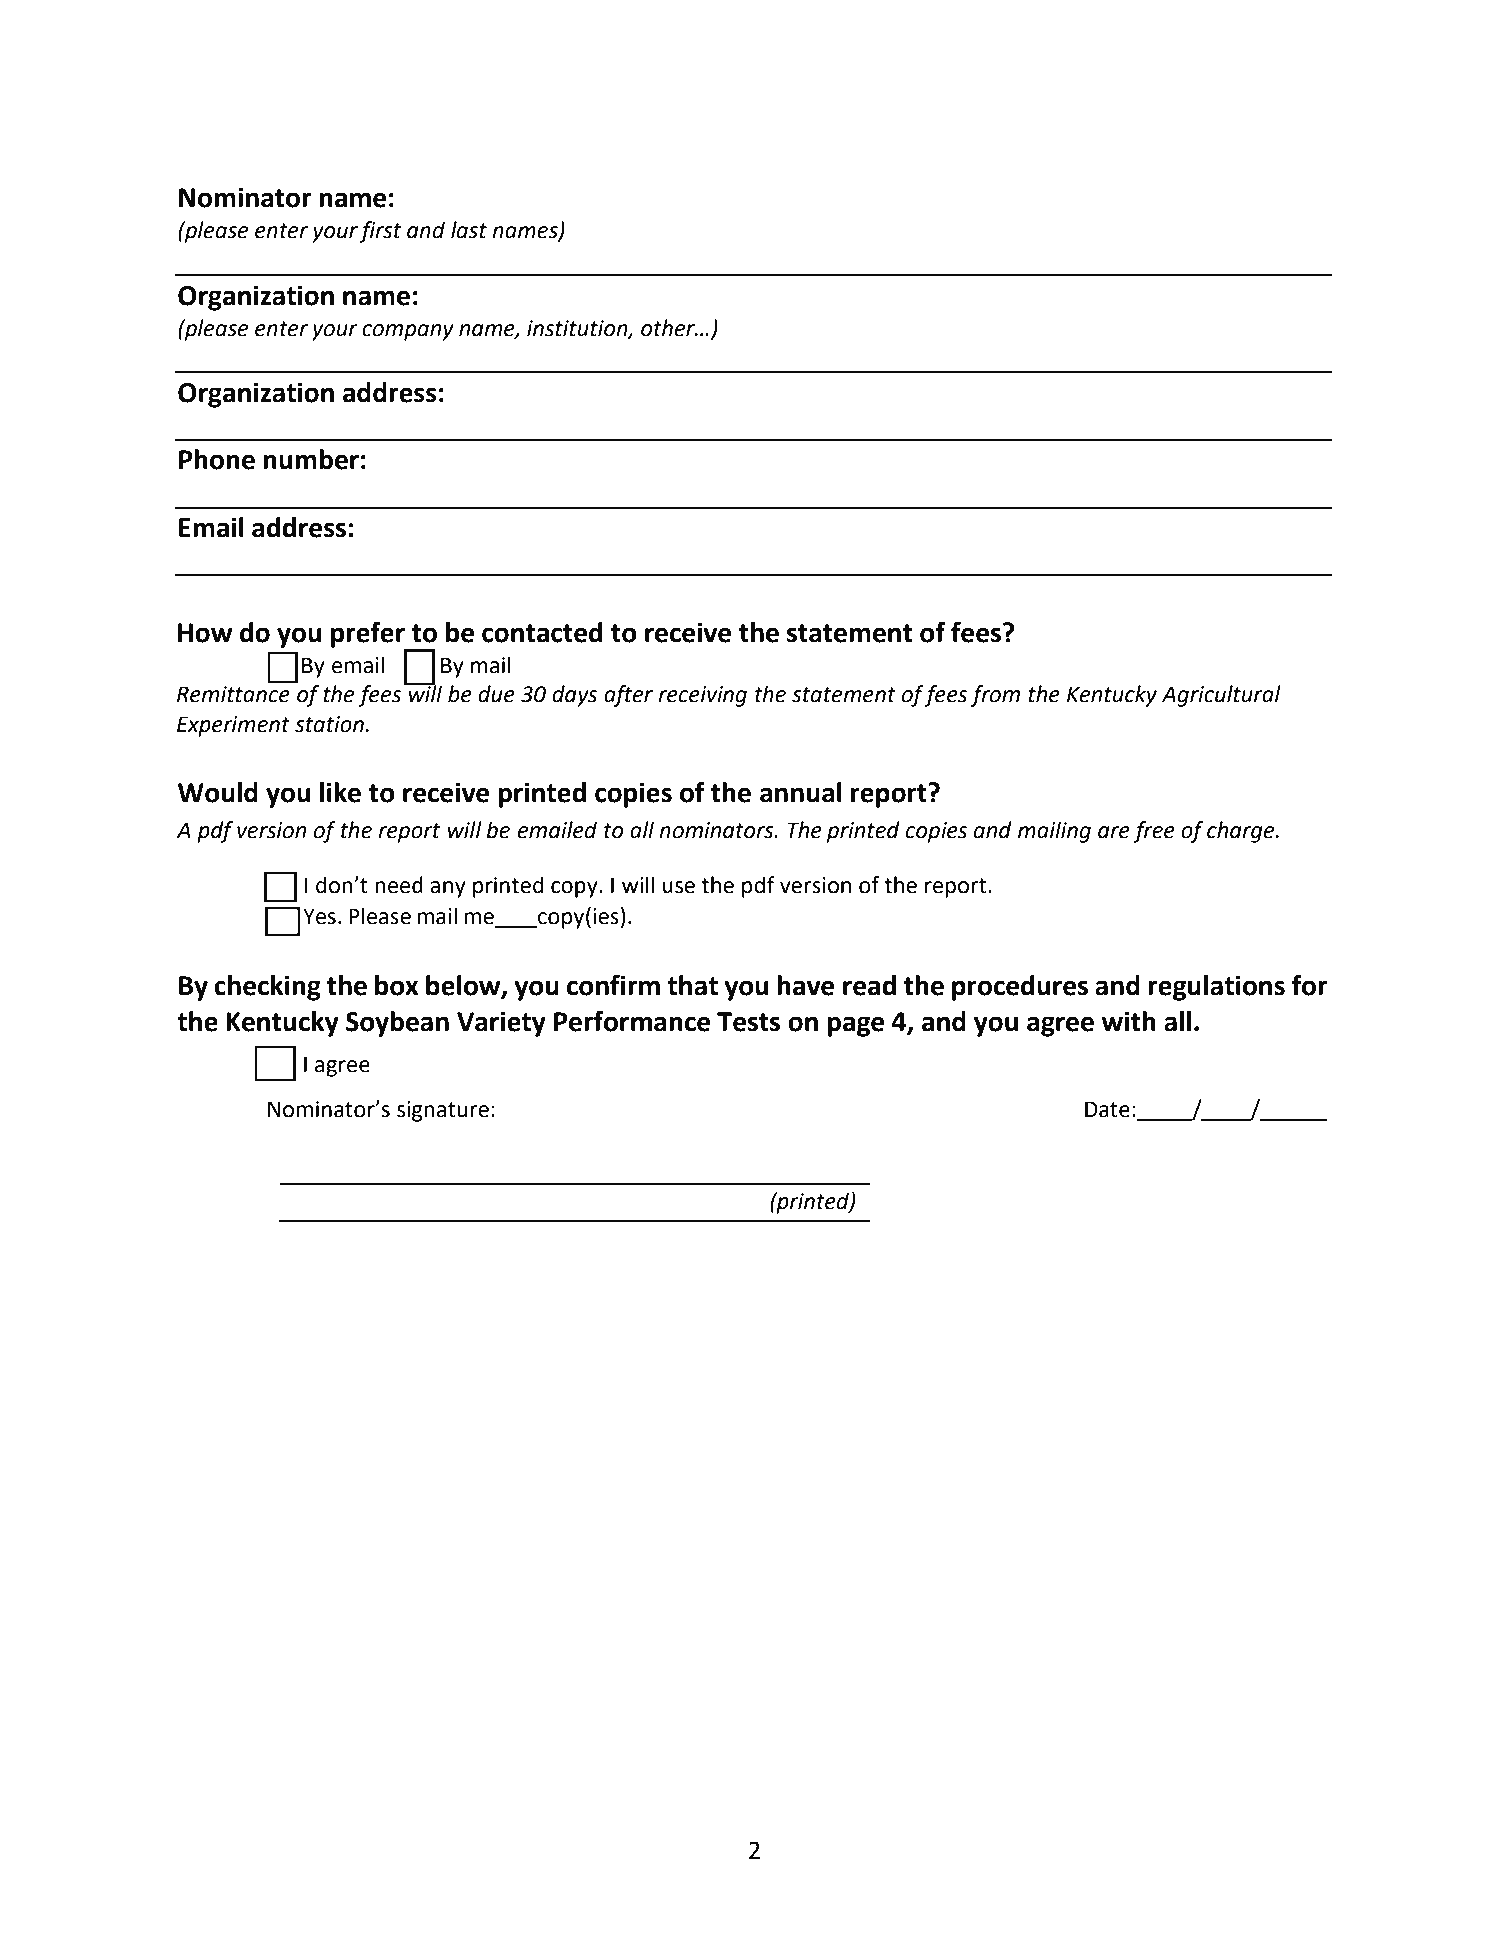 This screenshot has height=1953, width=1509. Describe the element at coordinates (340, 792) in the screenshot. I see `like` at that location.
